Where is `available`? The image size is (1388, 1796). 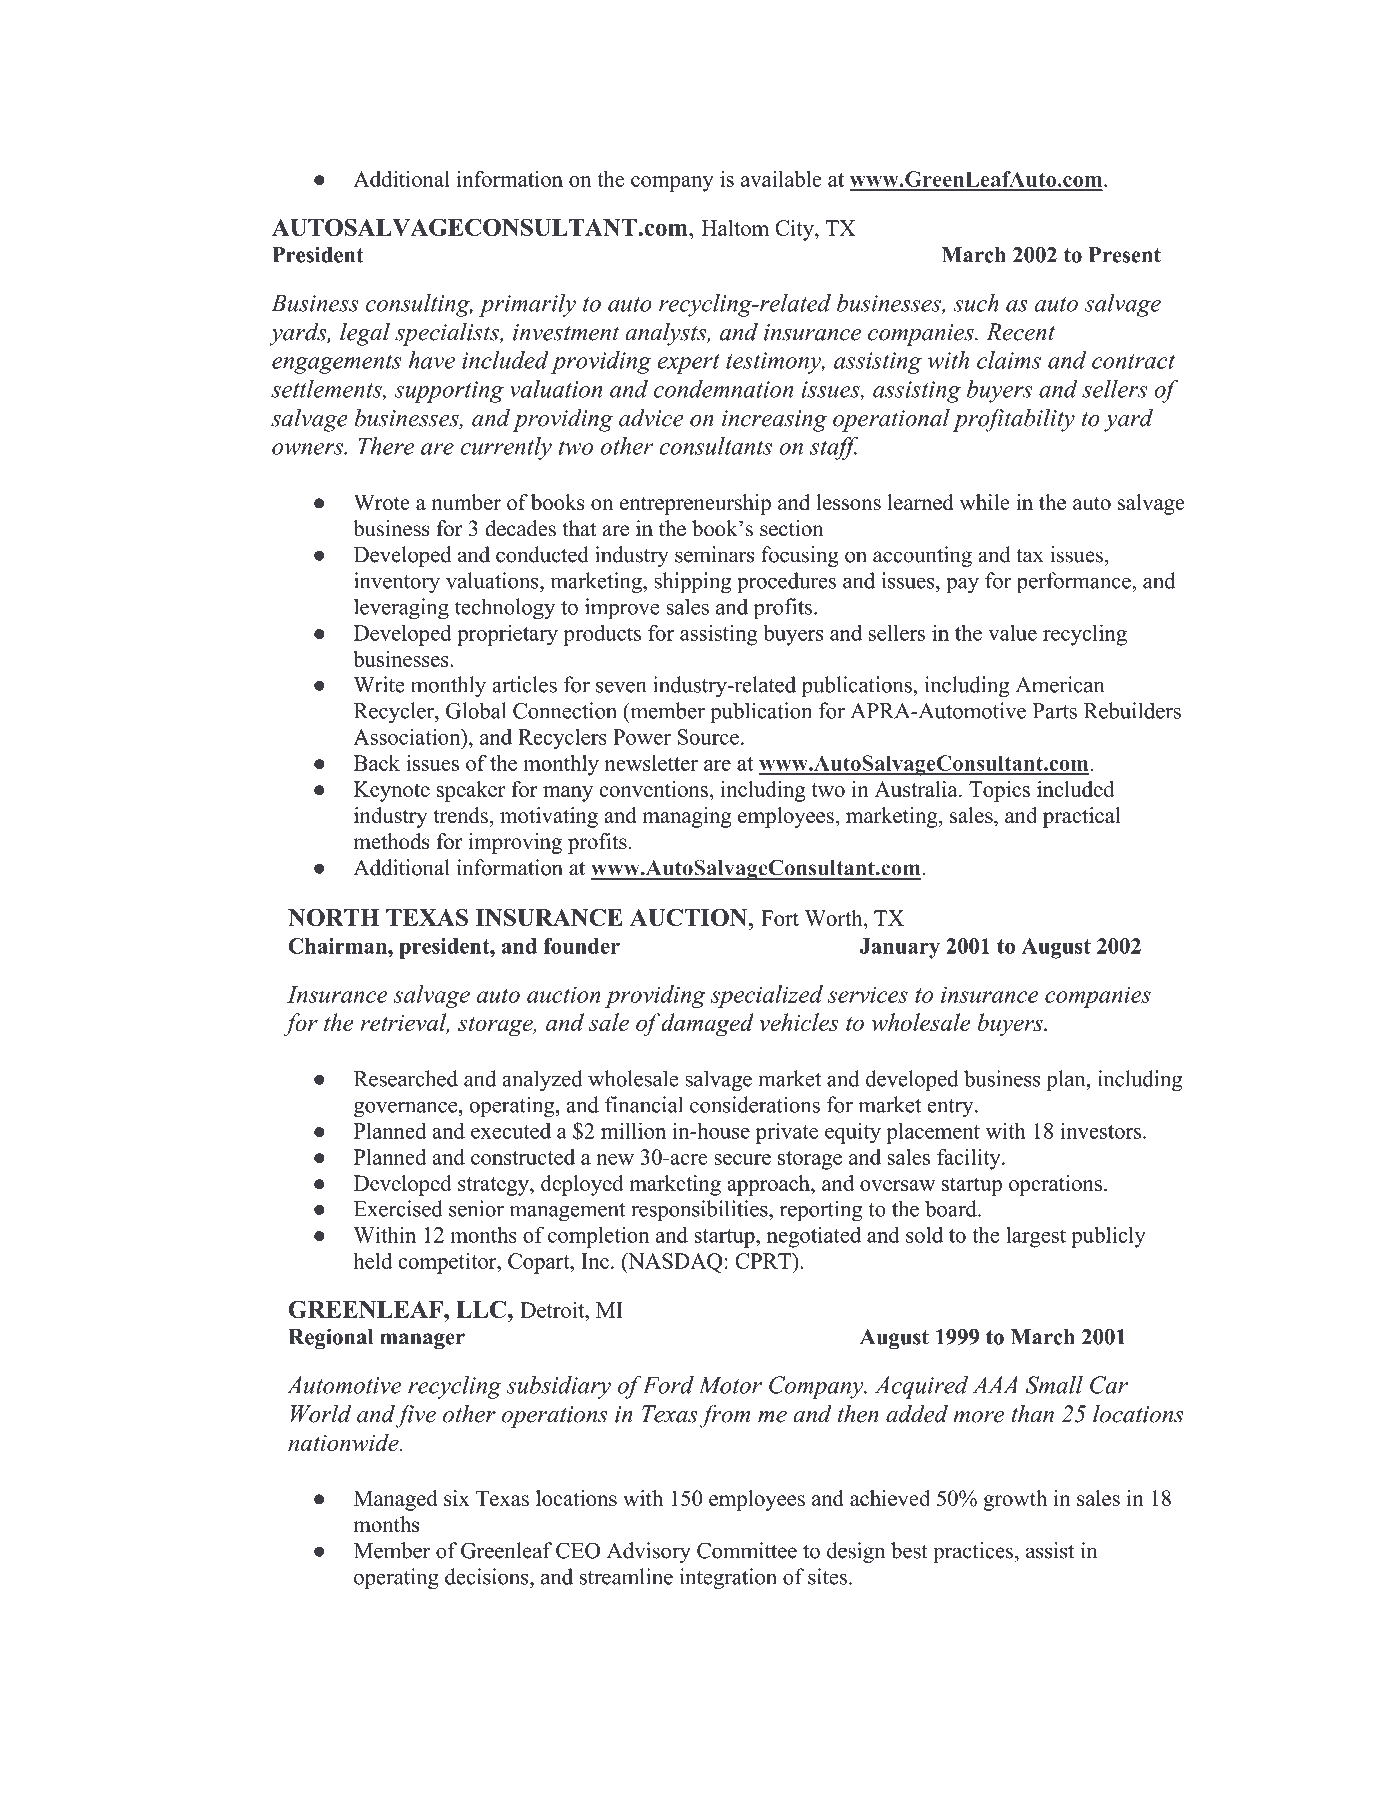
available is located at coordinates (781, 179).
